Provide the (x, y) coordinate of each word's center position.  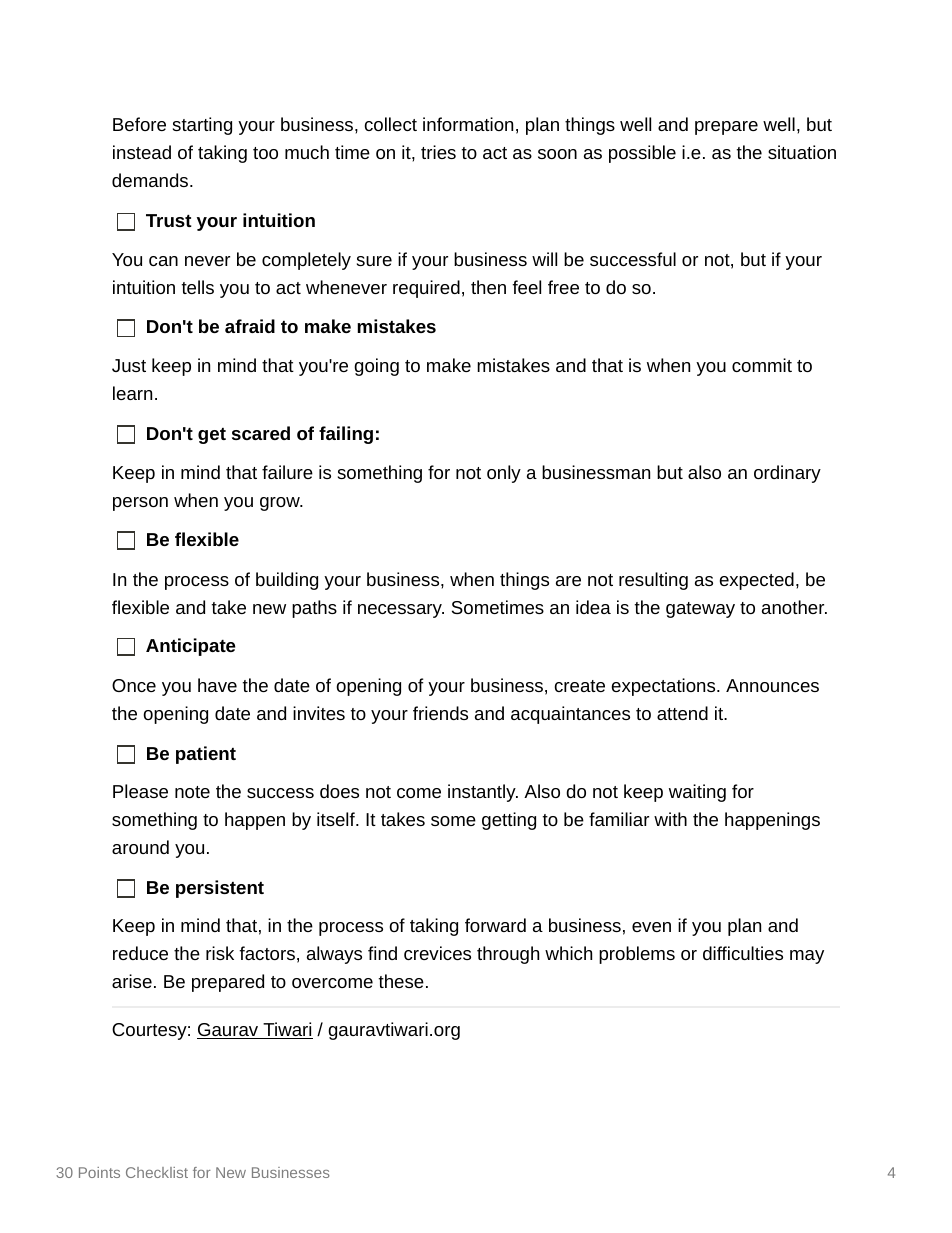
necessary (401, 611)
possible (642, 154)
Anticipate (191, 647)
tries (438, 152)
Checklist (157, 1172)
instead (142, 152)
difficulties (743, 953)
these (401, 981)
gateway (700, 610)
